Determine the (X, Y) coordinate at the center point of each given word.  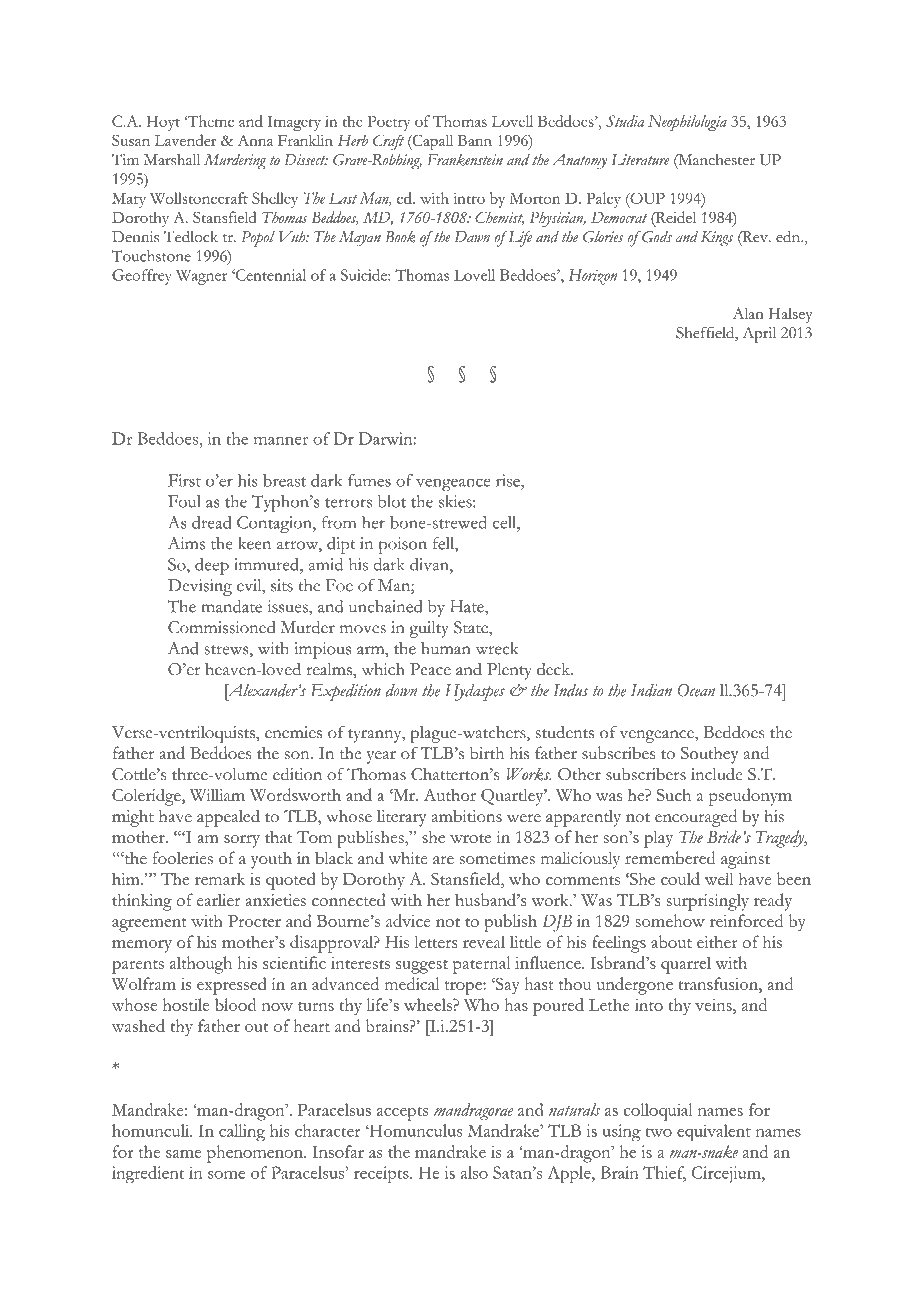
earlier (218, 900)
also (474, 1172)
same (184, 1154)
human (446, 648)
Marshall (172, 160)
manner (281, 440)
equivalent (714, 1133)
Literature (640, 160)
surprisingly (707, 902)
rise (509, 480)
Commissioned (222, 627)
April (759, 335)
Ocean (696, 690)
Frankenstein (465, 160)
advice (408, 920)
